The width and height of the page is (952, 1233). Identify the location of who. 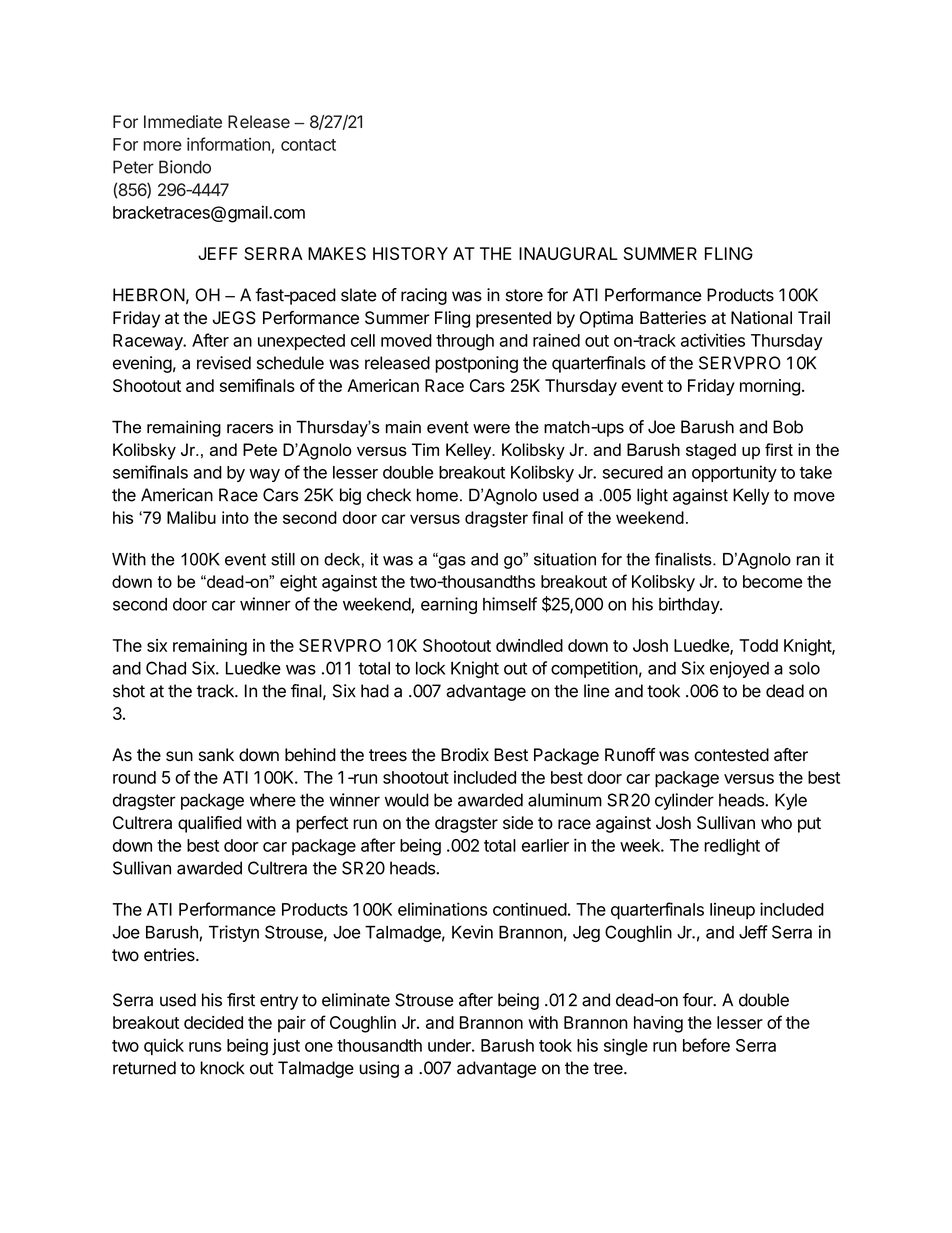
(776, 823).
